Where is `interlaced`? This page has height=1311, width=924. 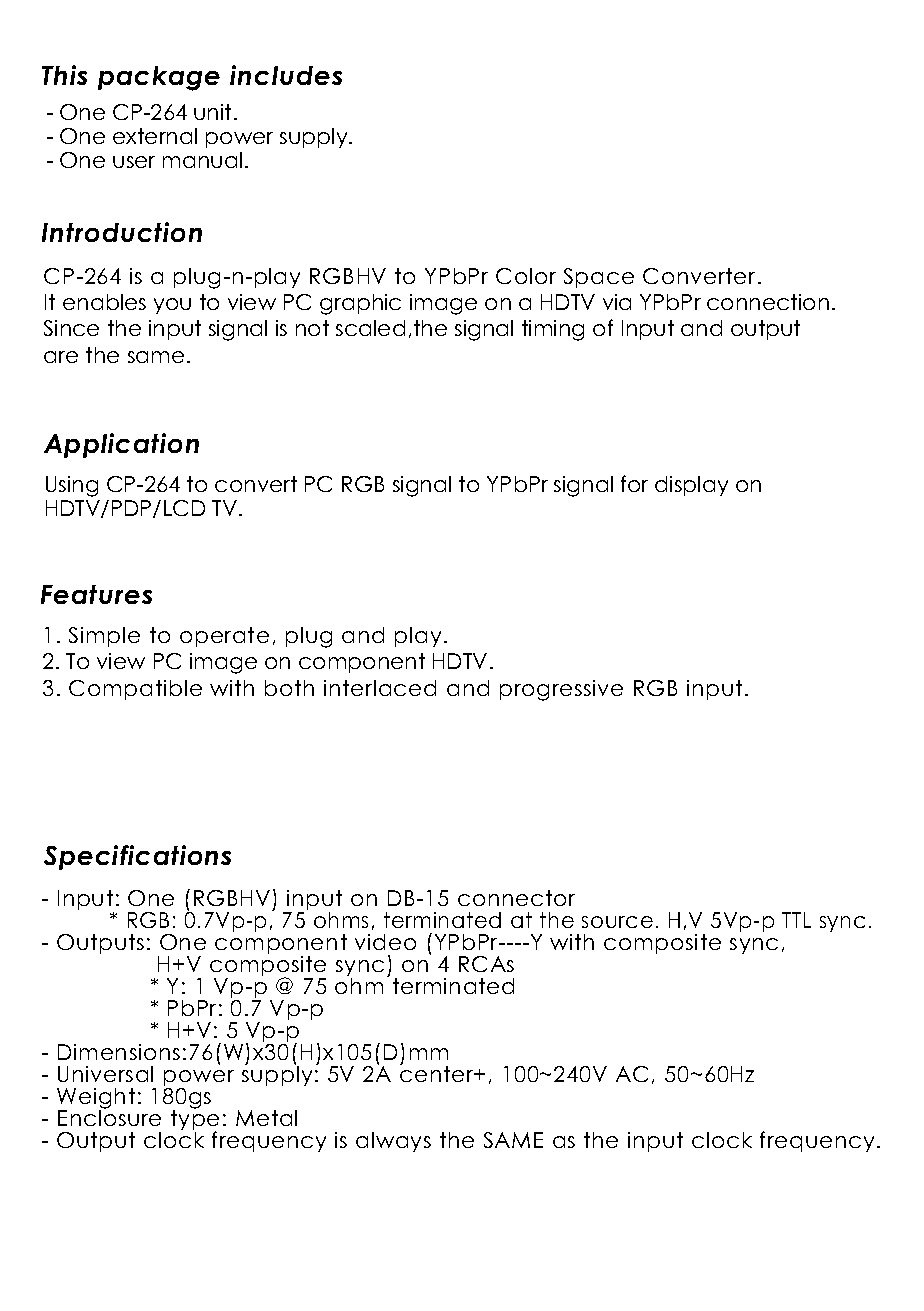 interlaced is located at coordinates (380, 688).
